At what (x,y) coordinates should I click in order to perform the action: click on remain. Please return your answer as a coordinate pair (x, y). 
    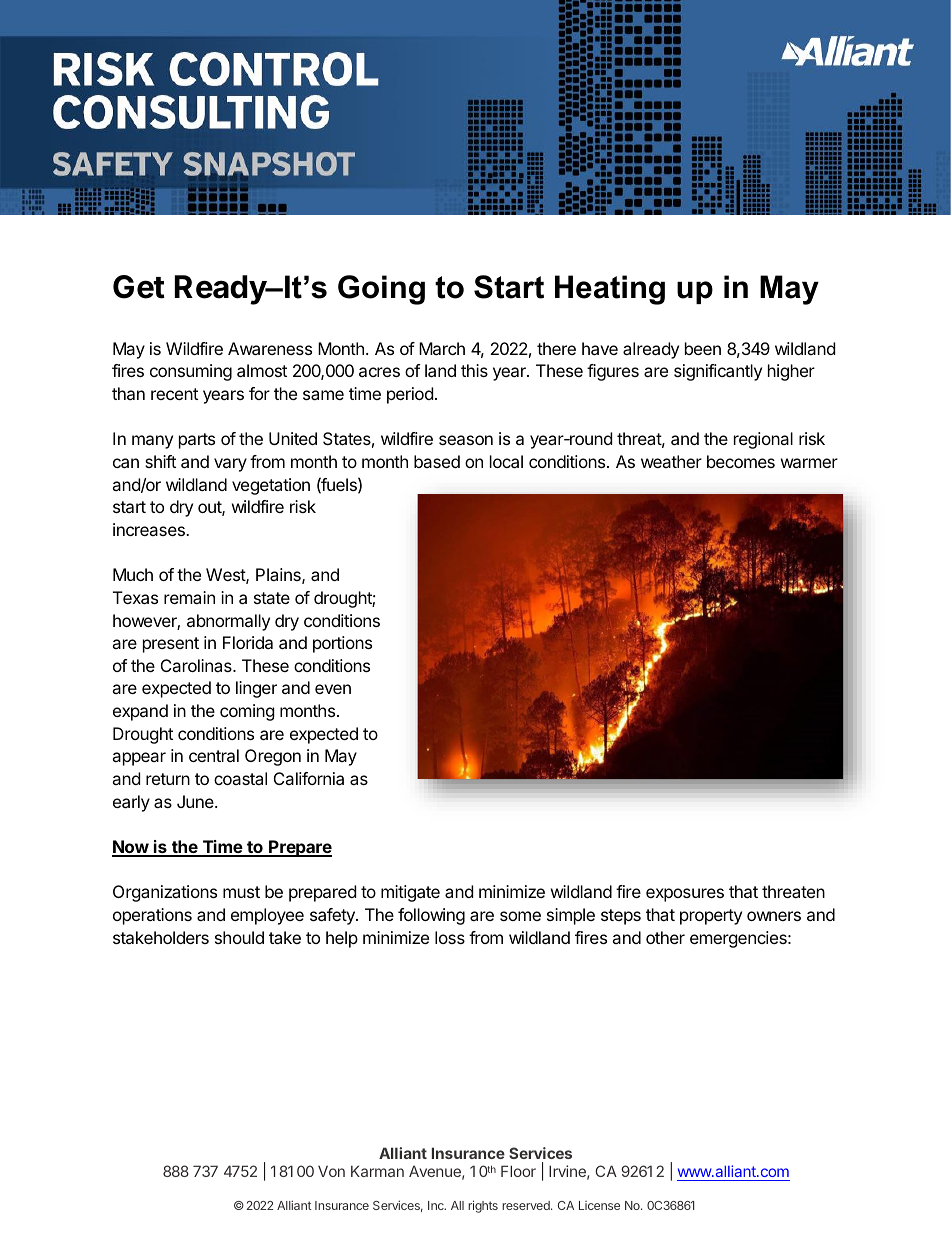
    Looking at the image, I should click on (189, 597).
